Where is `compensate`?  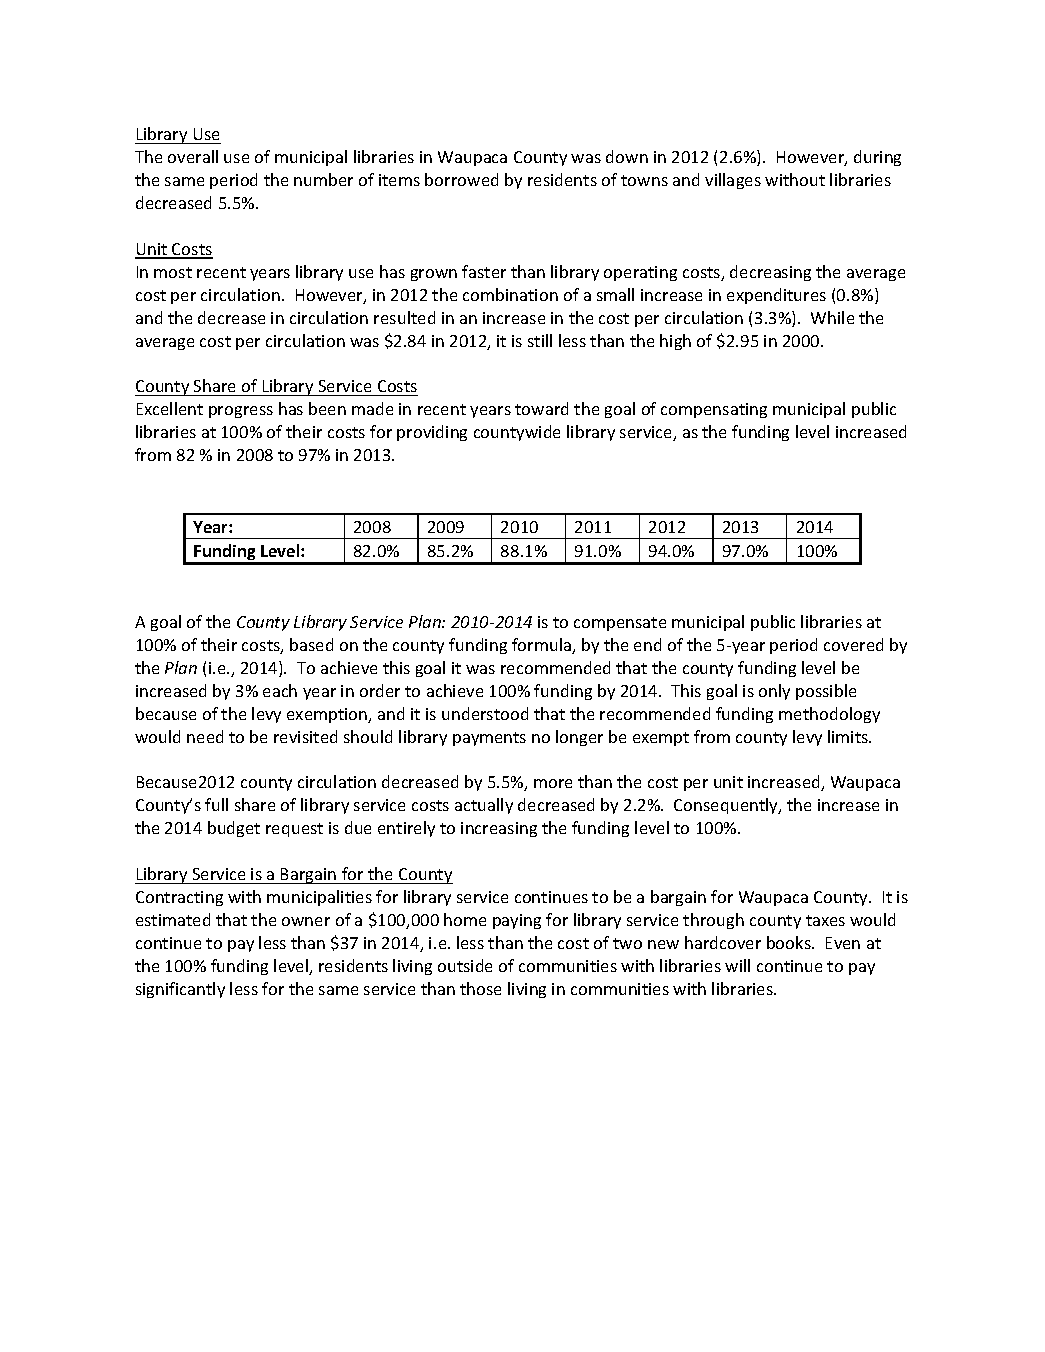
compensate is located at coordinates (620, 624).
